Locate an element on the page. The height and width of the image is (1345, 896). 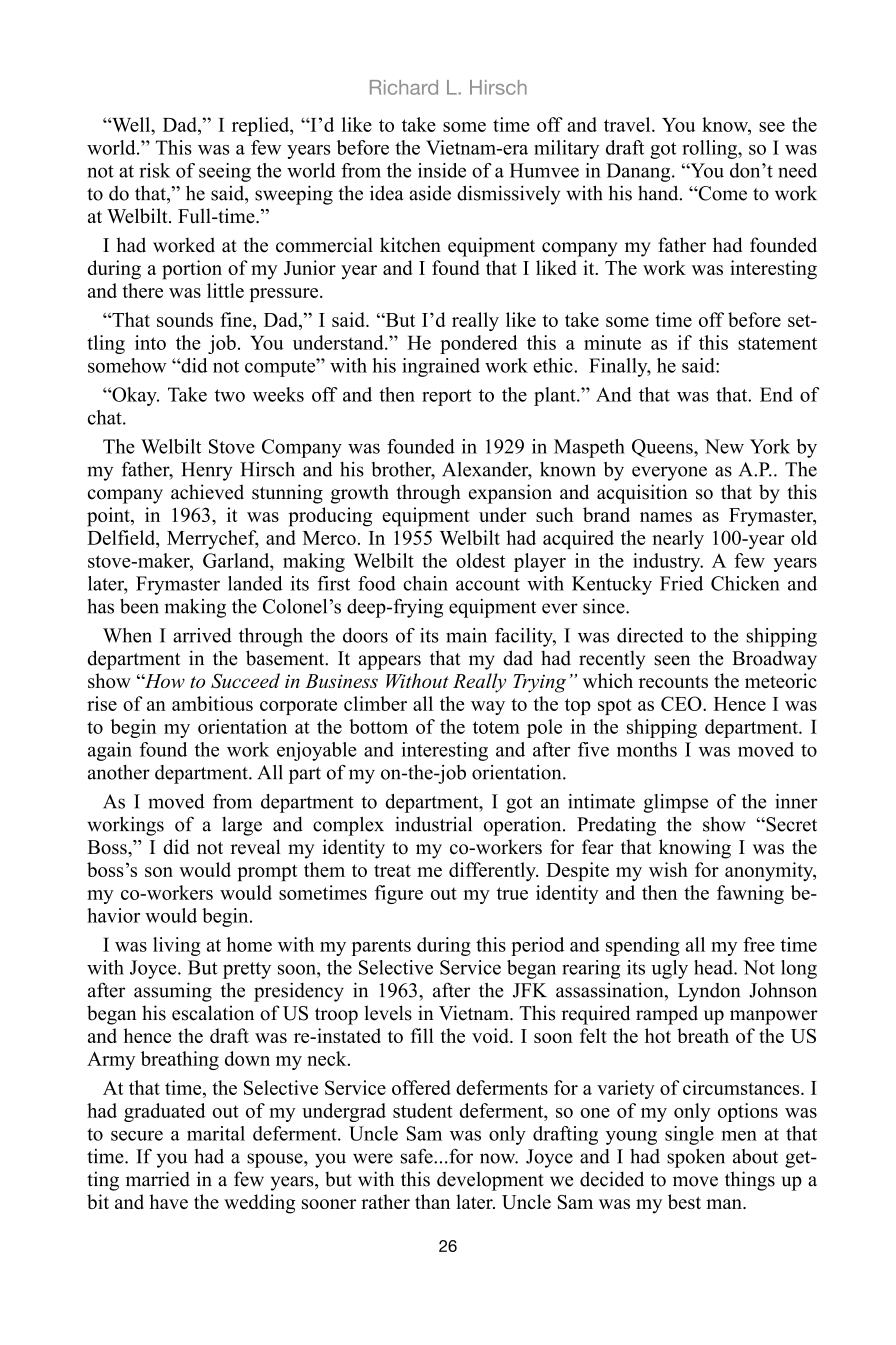
main is located at coordinates (466, 635).
